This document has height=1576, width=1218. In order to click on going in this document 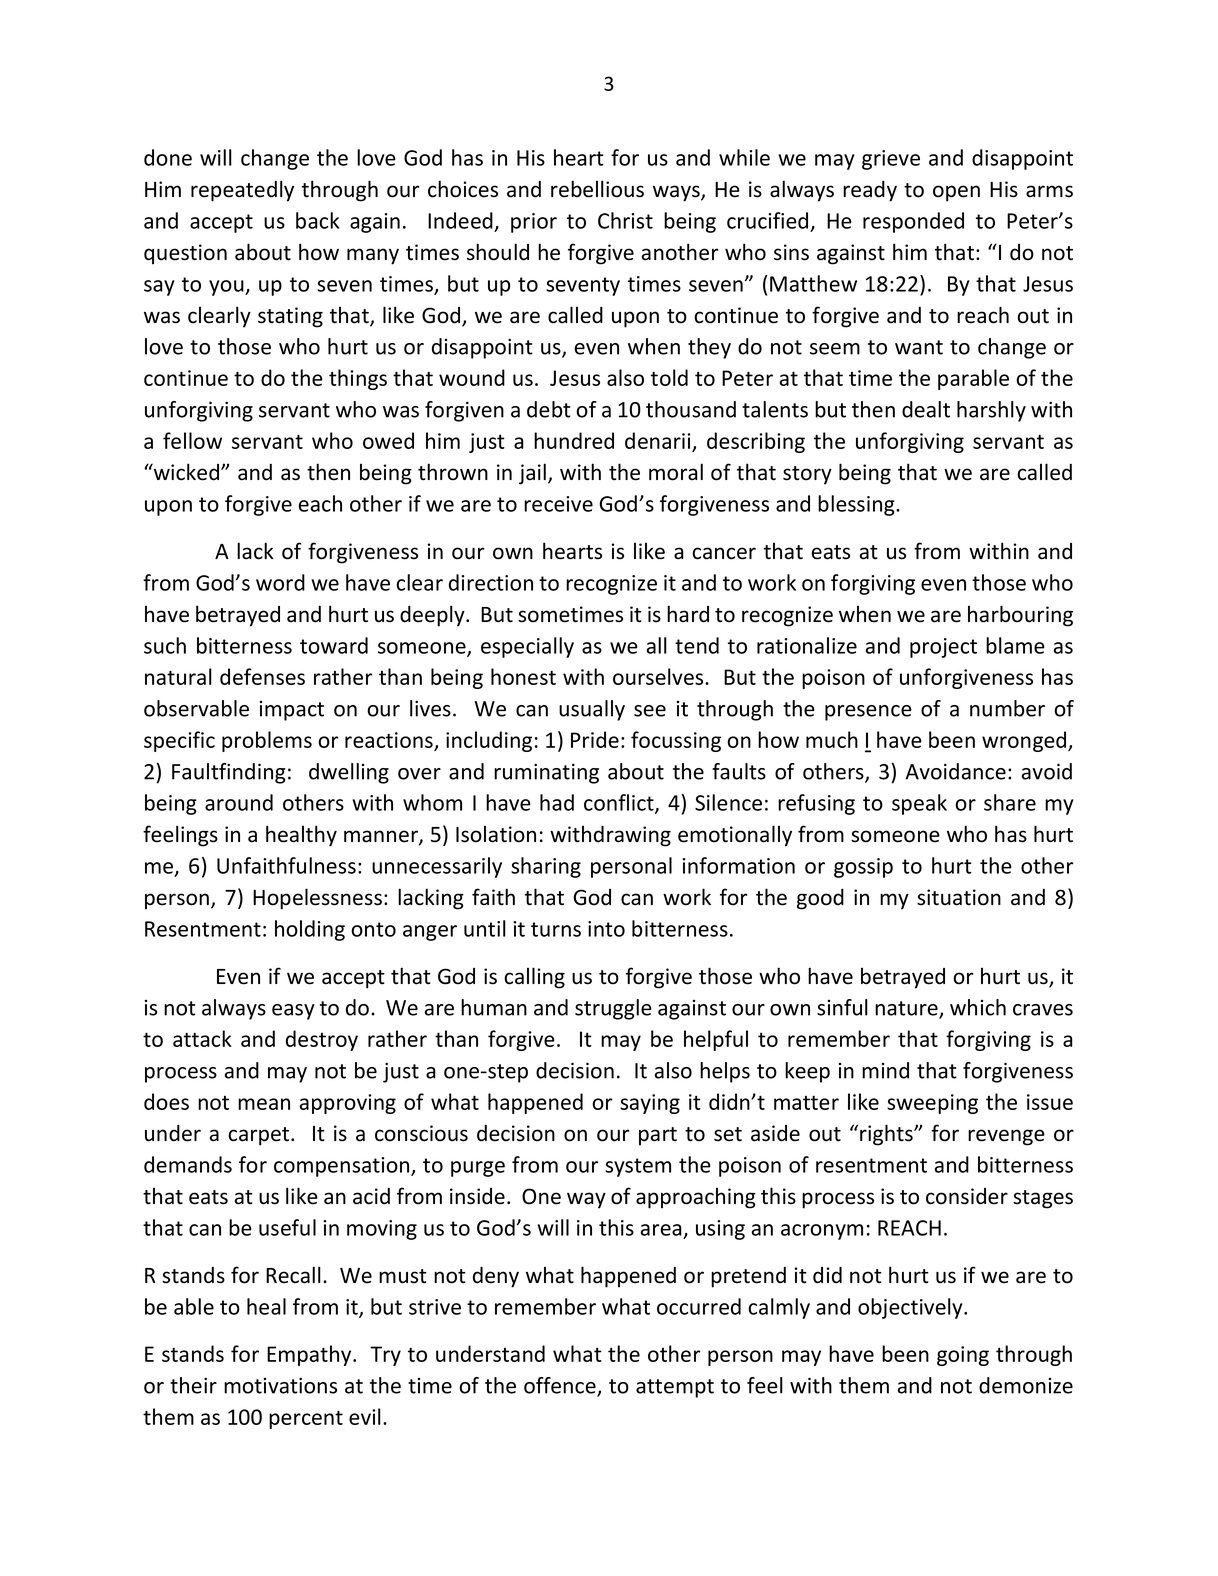, I will do `click(963, 1356)`.
